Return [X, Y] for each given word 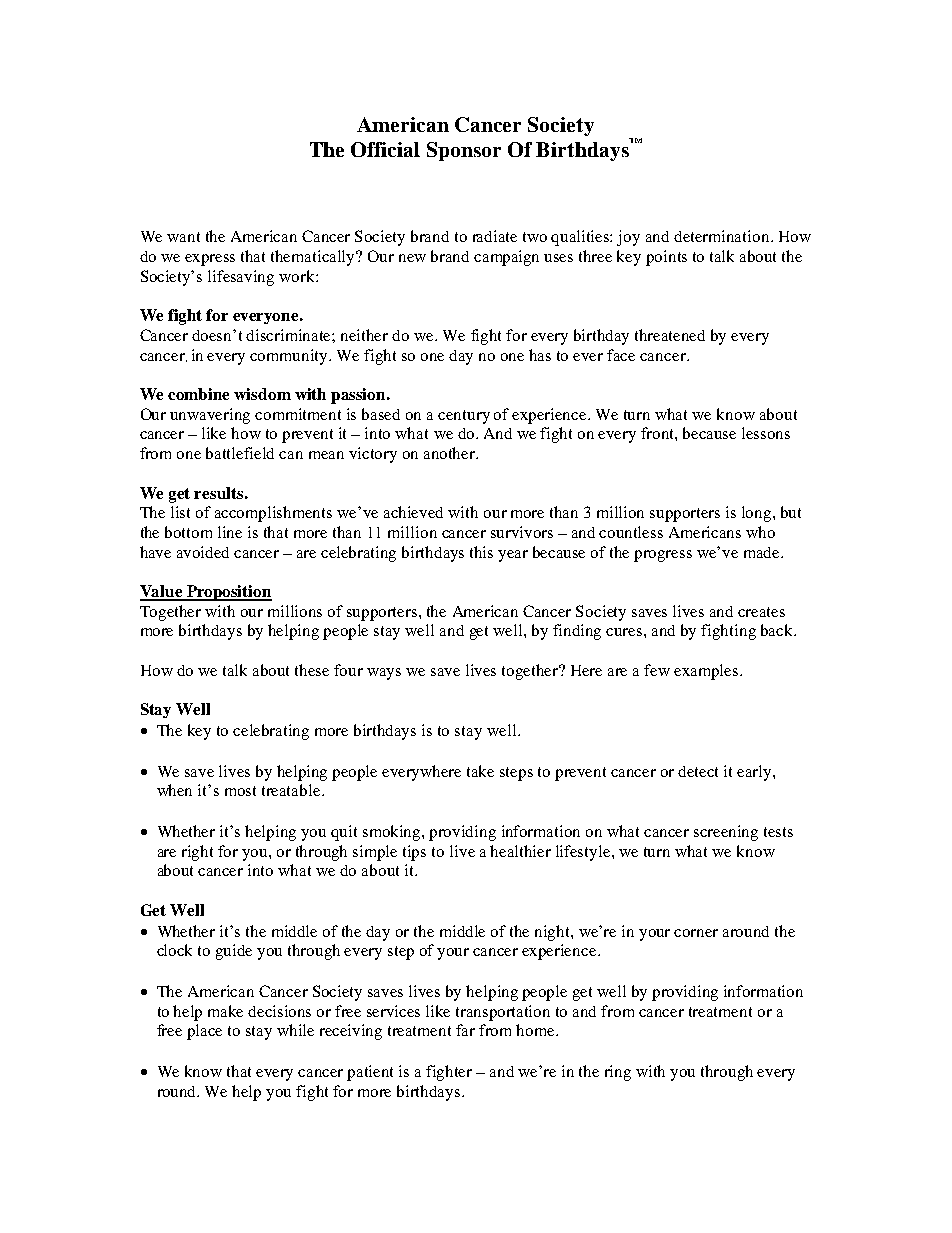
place [204, 1032]
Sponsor [464, 151]
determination [723, 236]
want [183, 237]
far [465, 1030]
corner [696, 933]
